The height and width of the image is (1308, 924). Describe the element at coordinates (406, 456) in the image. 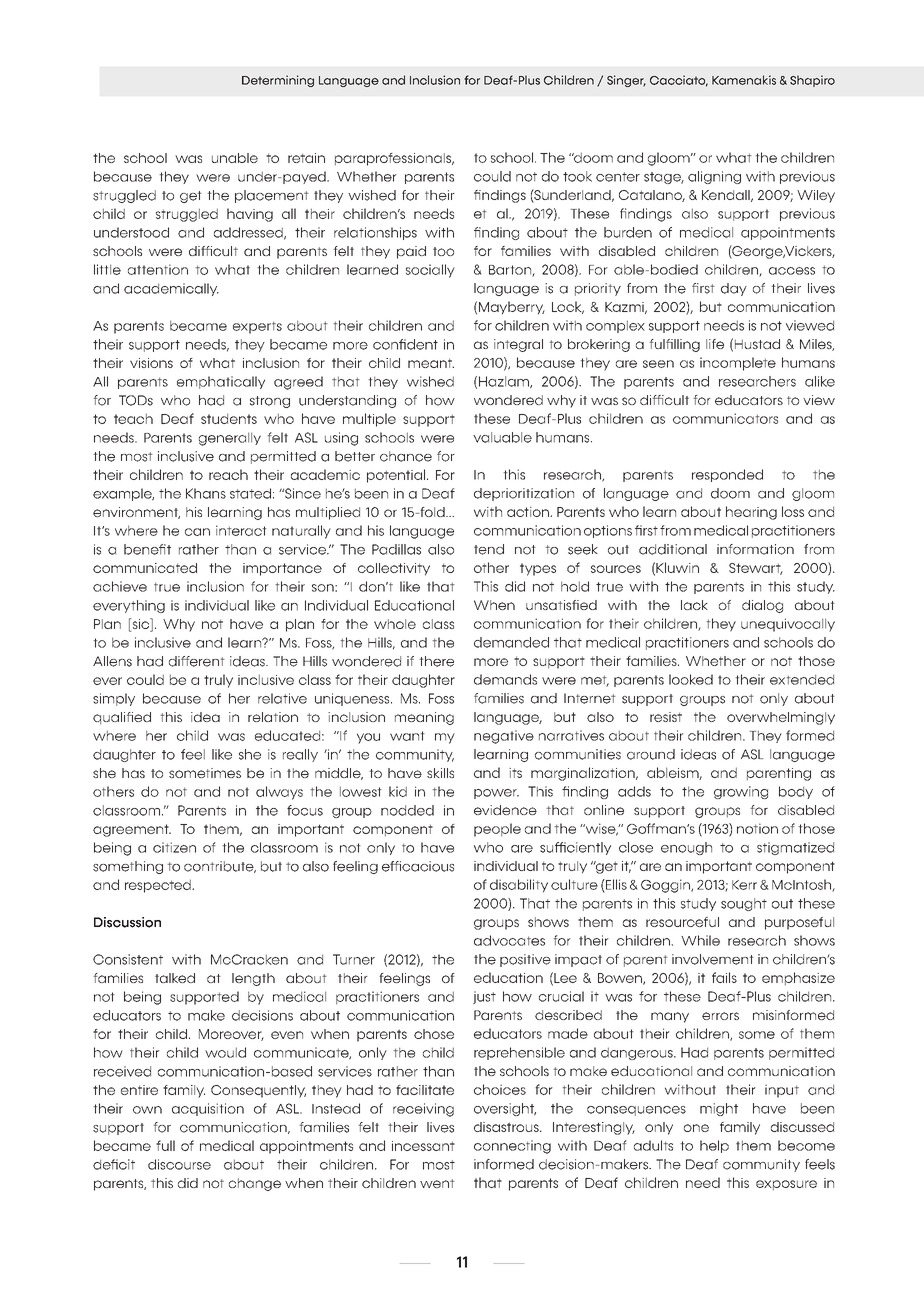

I see `chance` at that location.
